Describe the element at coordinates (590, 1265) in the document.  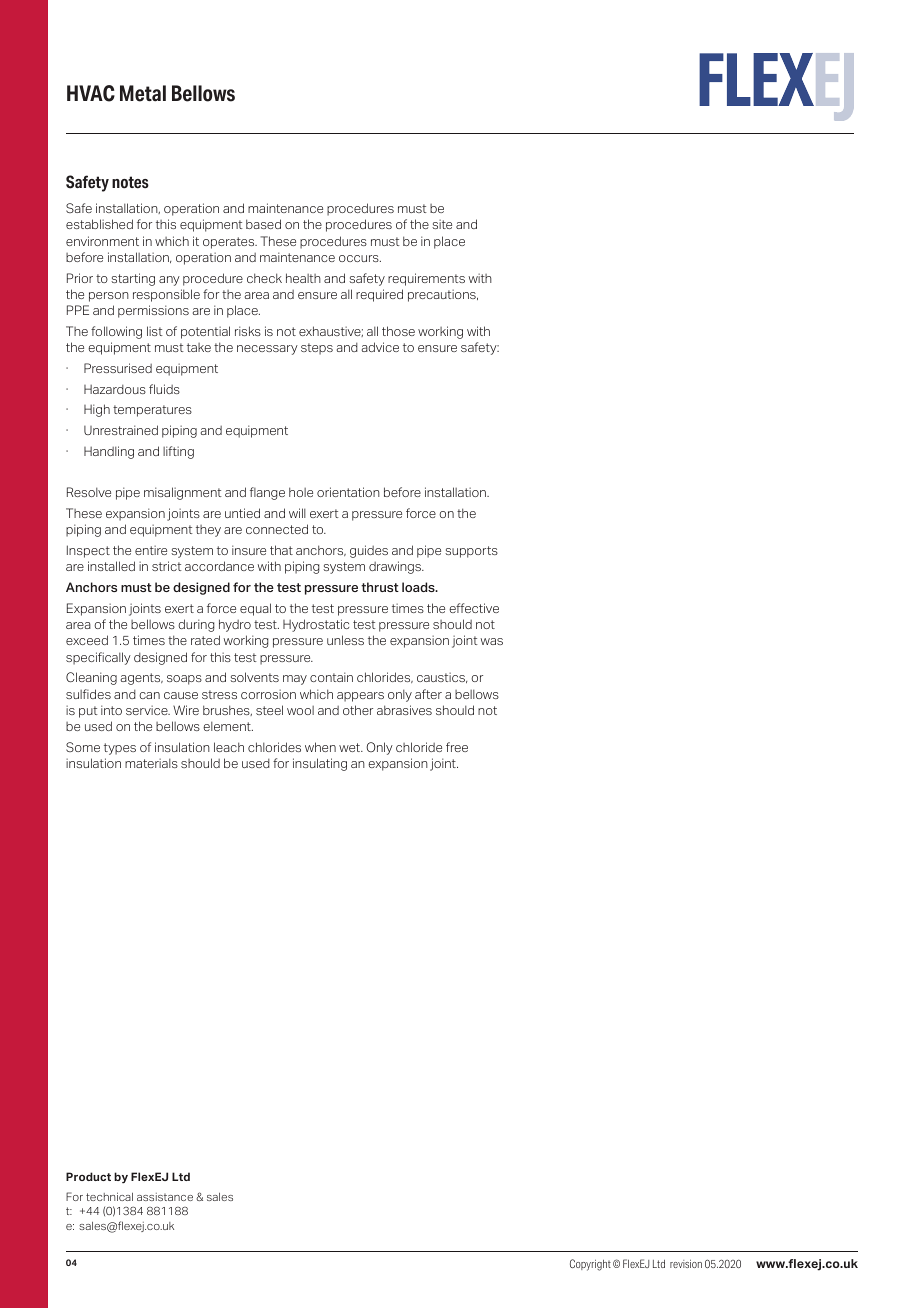
I see `Copyright` at that location.
